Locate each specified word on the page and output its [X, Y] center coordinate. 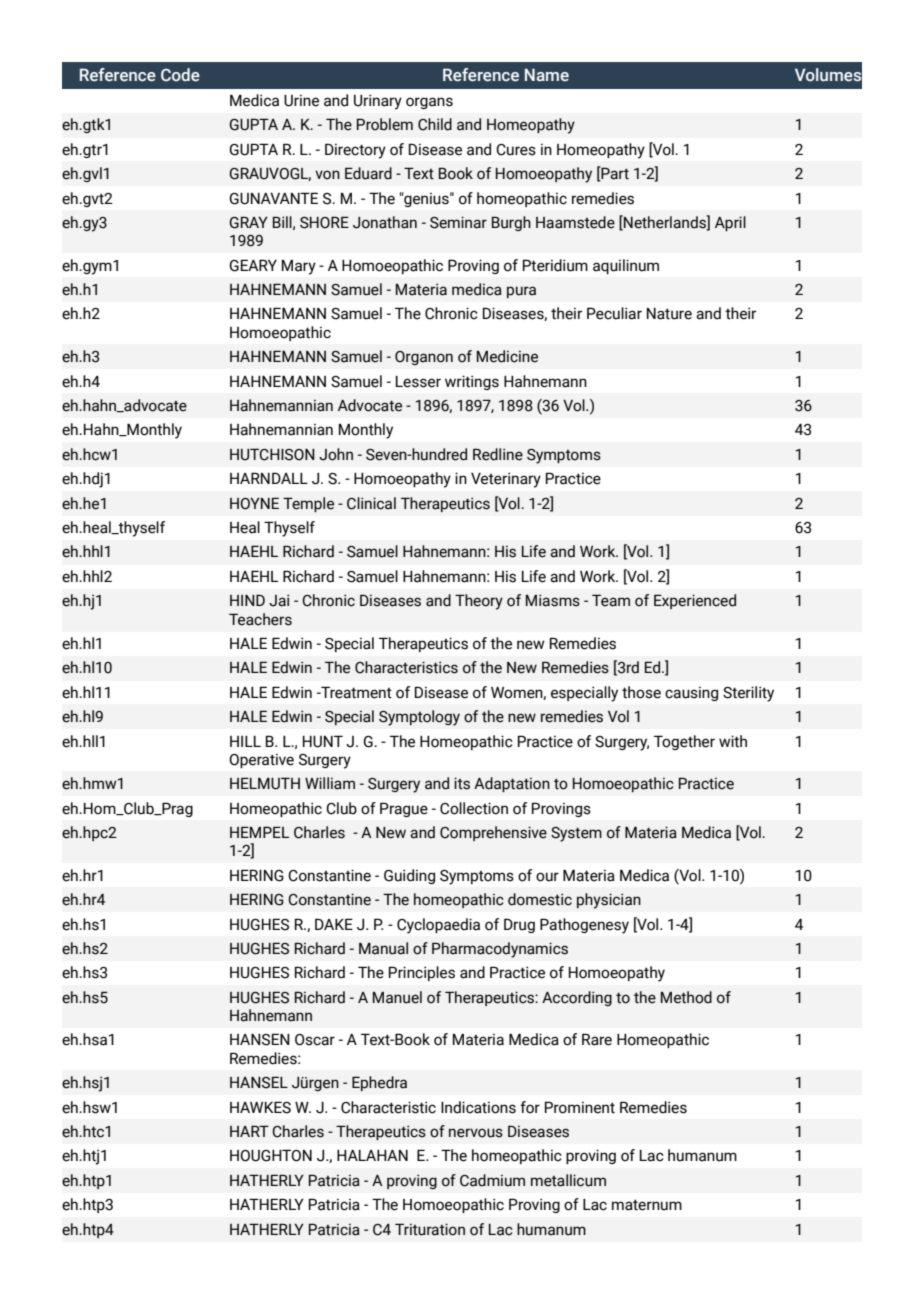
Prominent [580, 1107]
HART [249, 1131]
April [730, 223]
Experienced [695, 601]
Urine [301, 100]
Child [435, 124]
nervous [476, 1133]
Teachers [260, 619]
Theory [479, 602]
